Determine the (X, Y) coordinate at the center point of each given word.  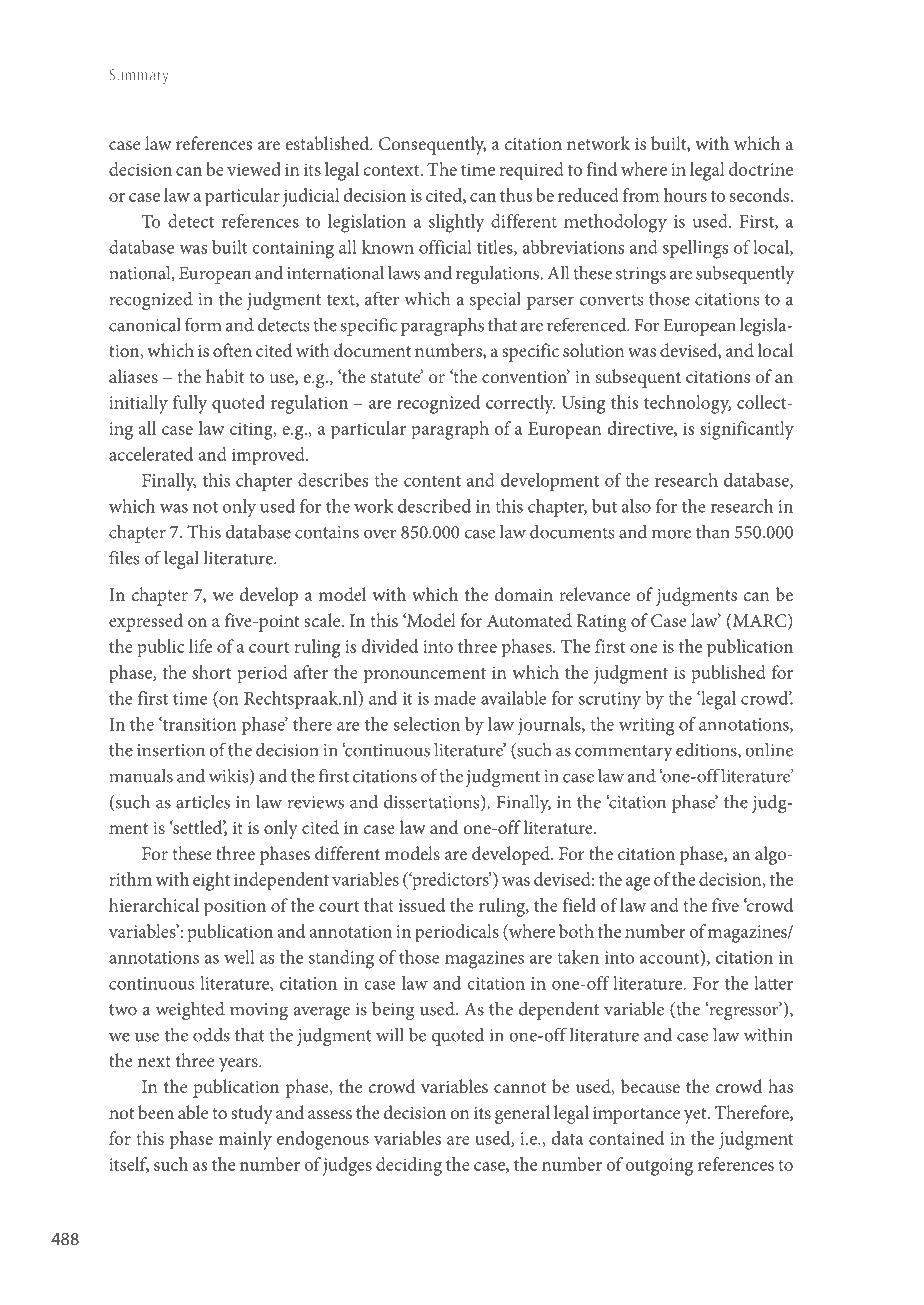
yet (696, 1116)
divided (390, 646)
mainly (245, 1140)
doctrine (761, 169)
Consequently (432, 145)
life (200, 646)
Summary (139, 76)
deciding (409, 1166)
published (728, 674)
